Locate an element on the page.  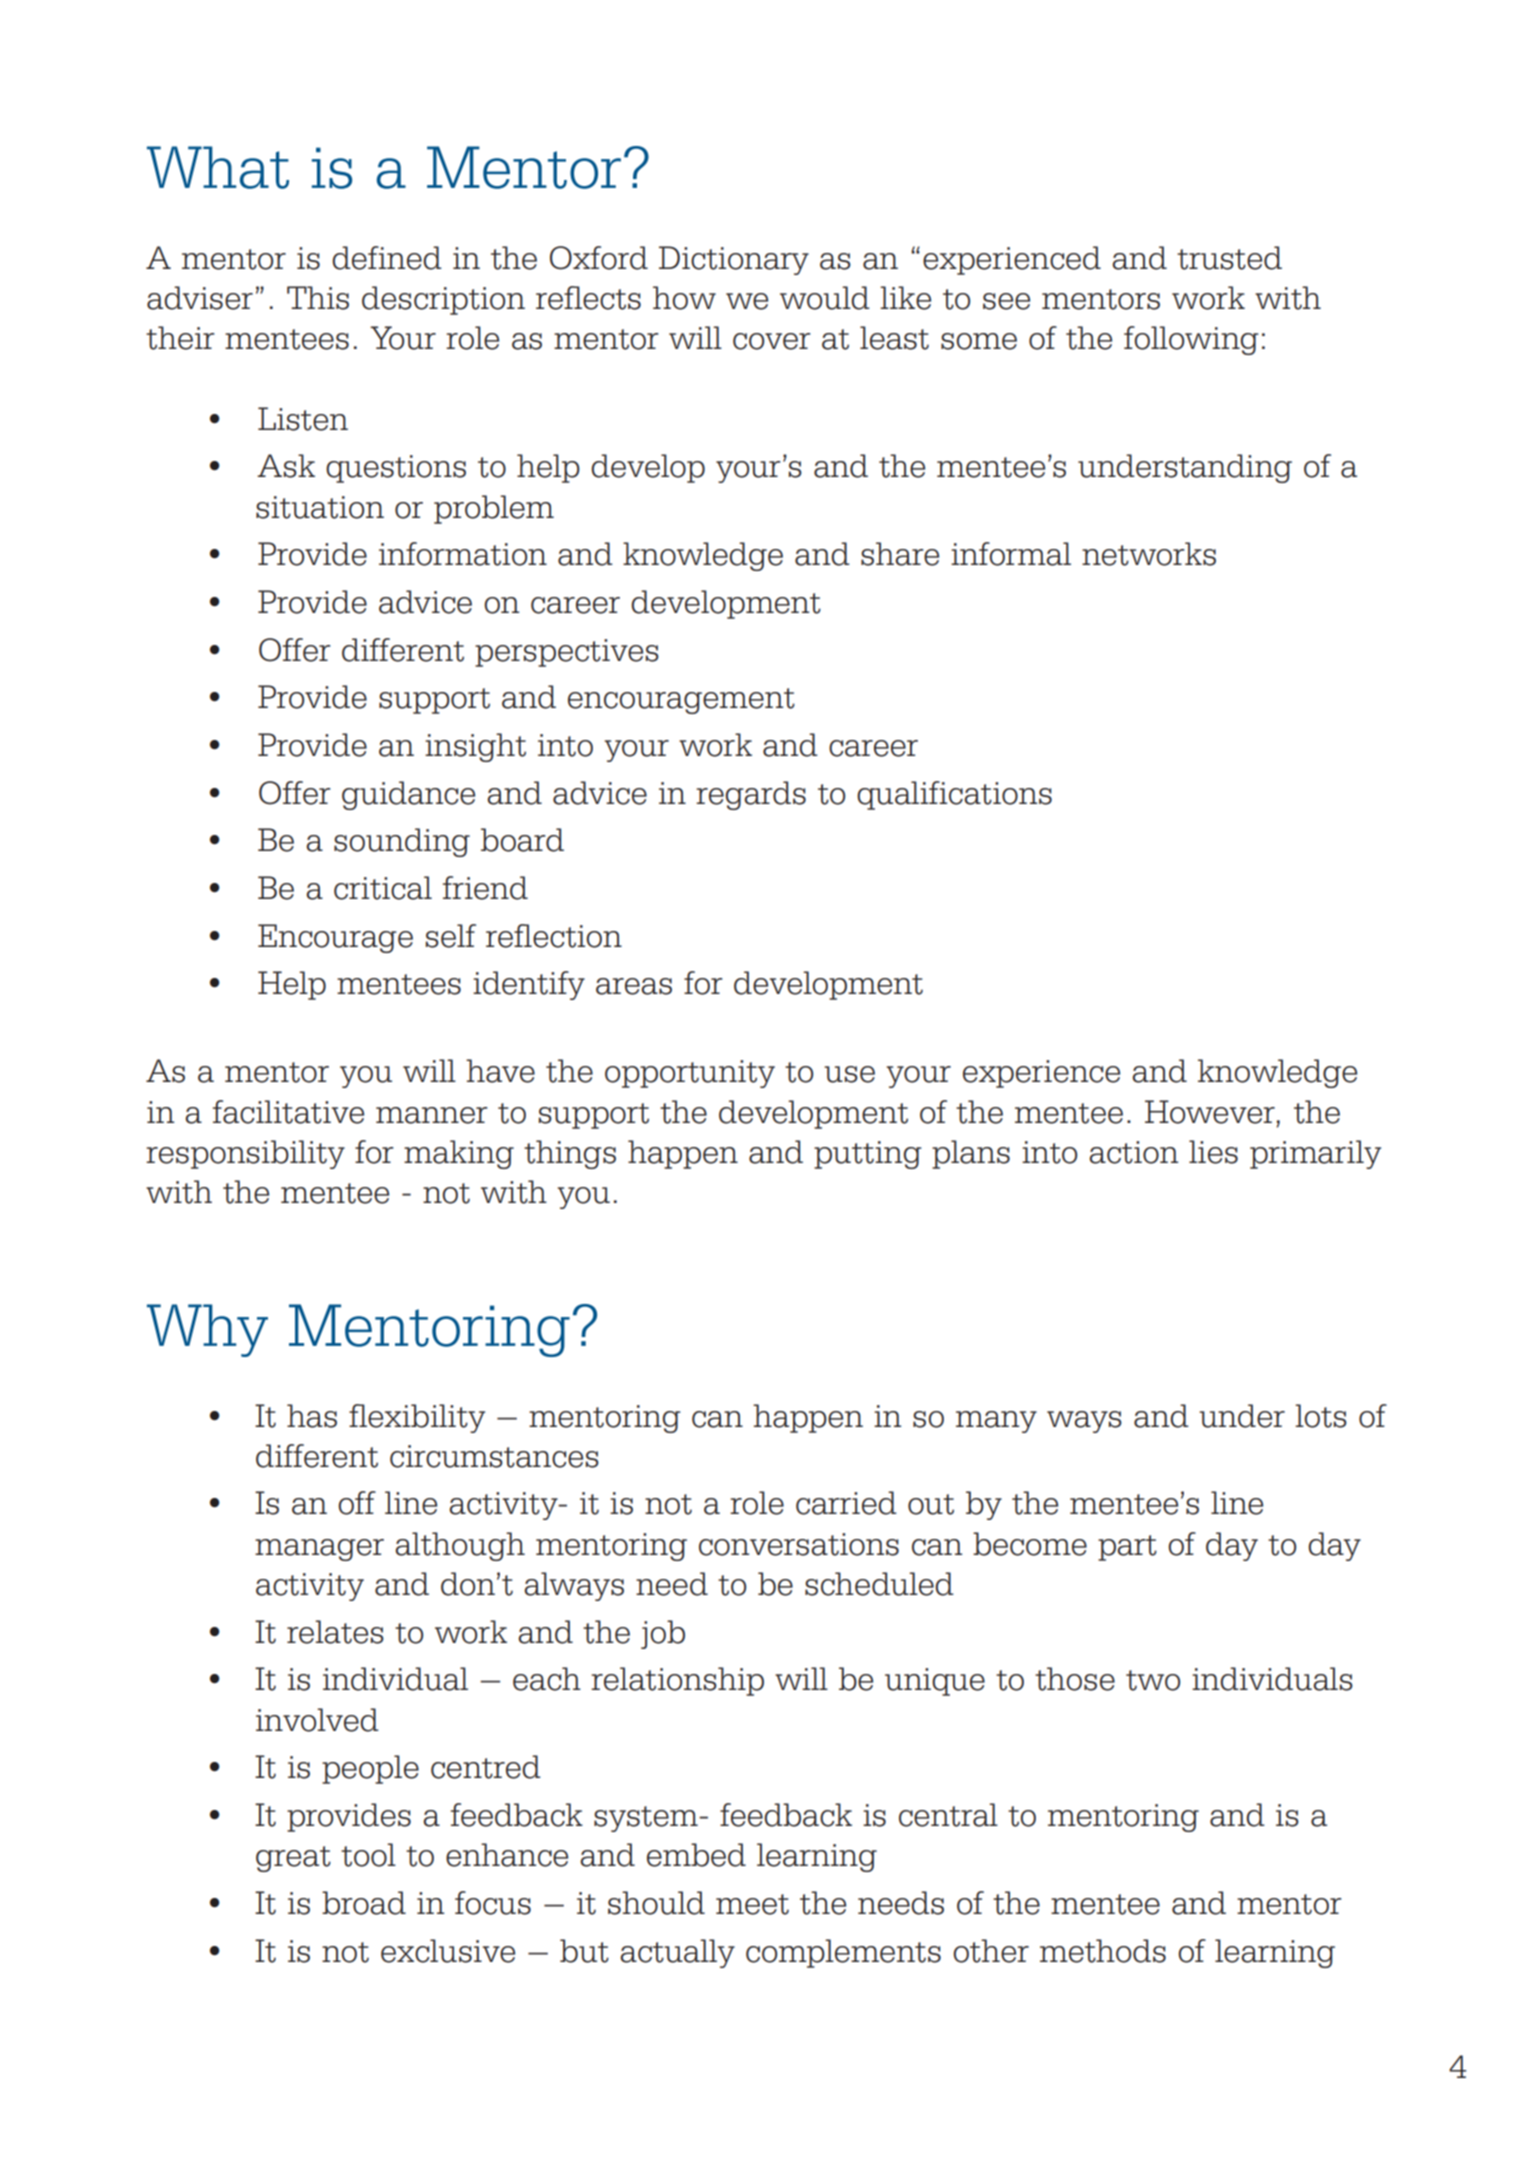
methods is located at coordinates (1103, 1951).
